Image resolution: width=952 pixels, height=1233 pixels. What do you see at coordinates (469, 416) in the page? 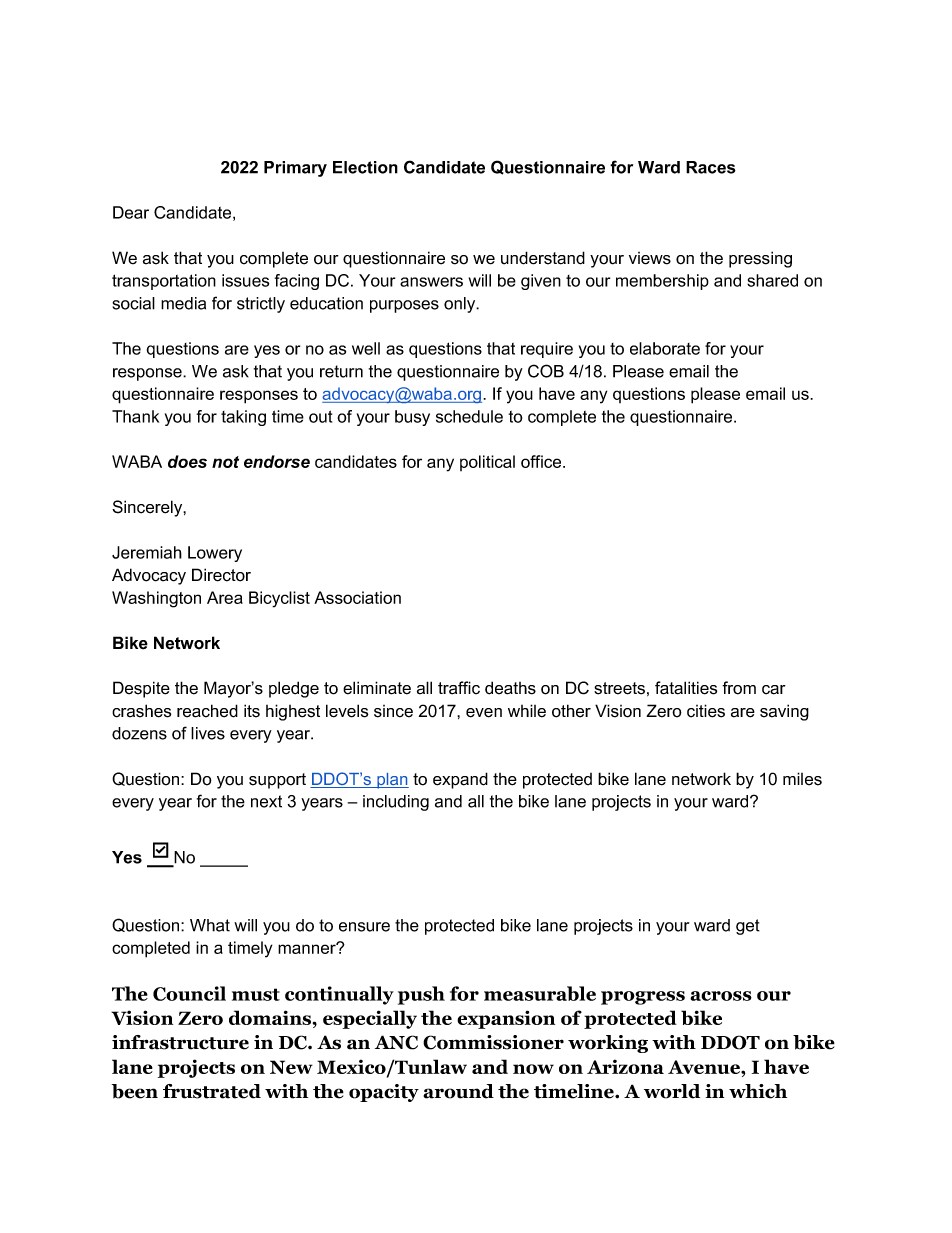
I see `schedule` at bounding box center [469, 416].
